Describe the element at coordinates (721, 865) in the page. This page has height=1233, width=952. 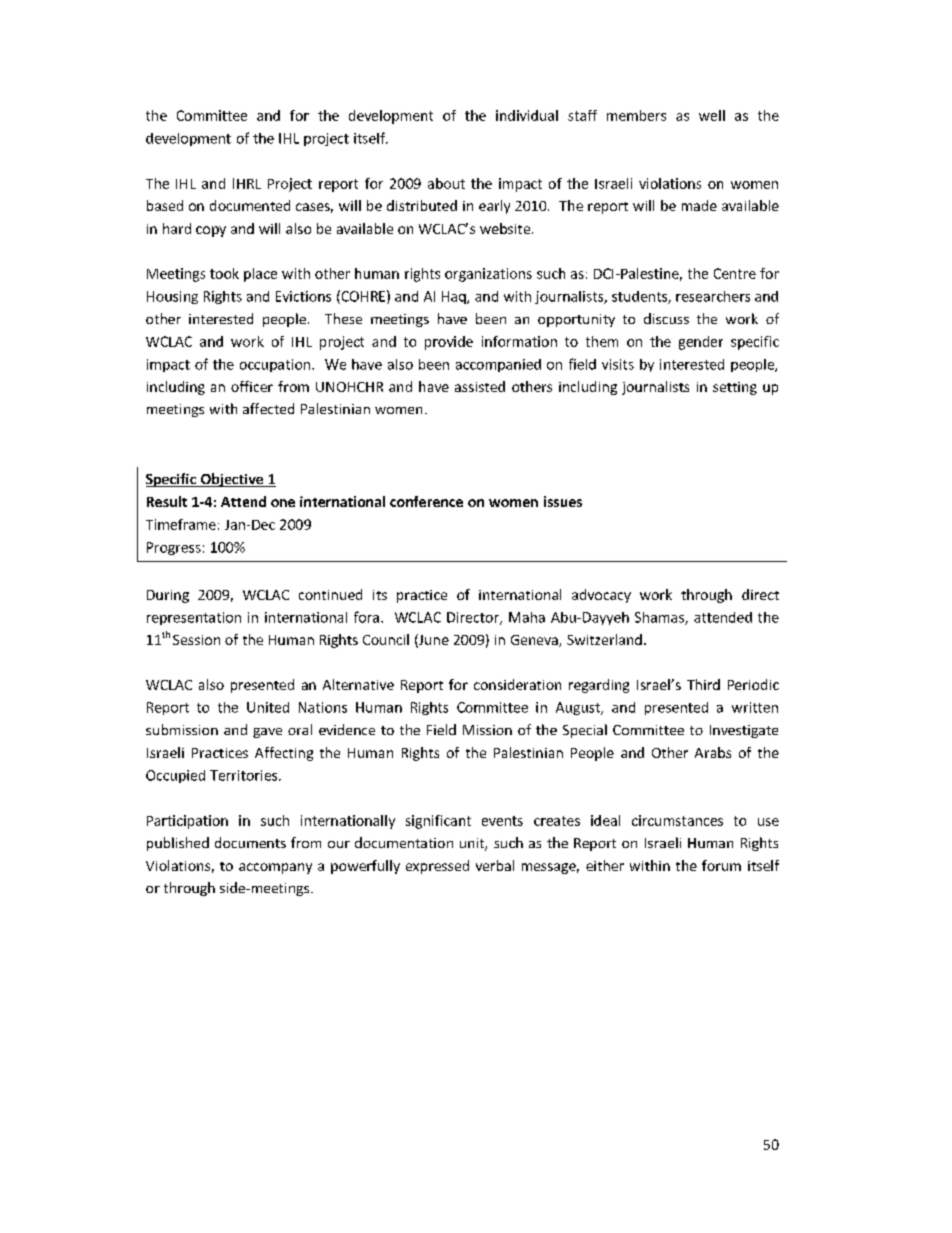
I see `forum` at that location.
